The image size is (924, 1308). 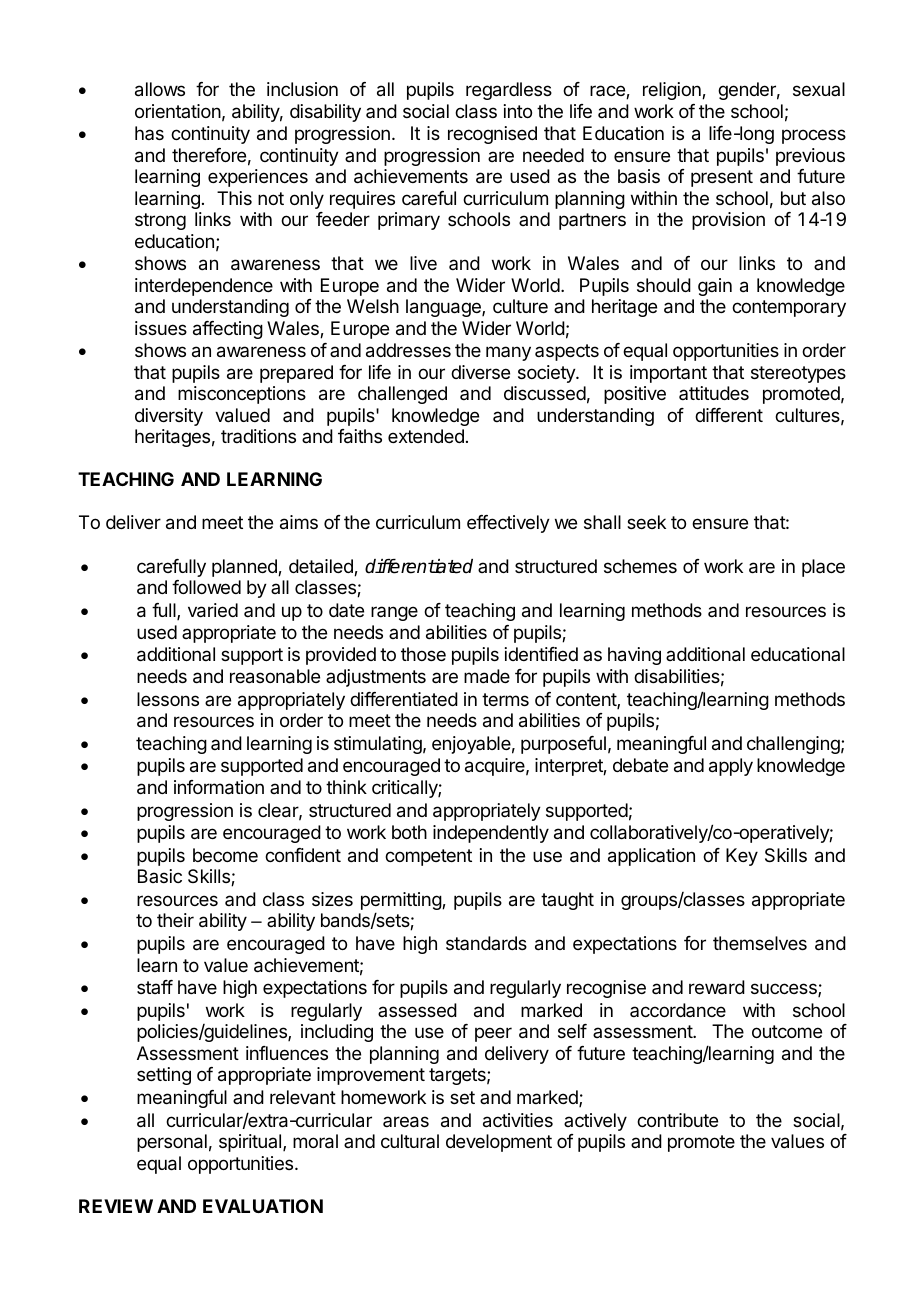 What do you see at coordinates (518, 111) in the image?
I see `into` at bounding box center [518, 111].
